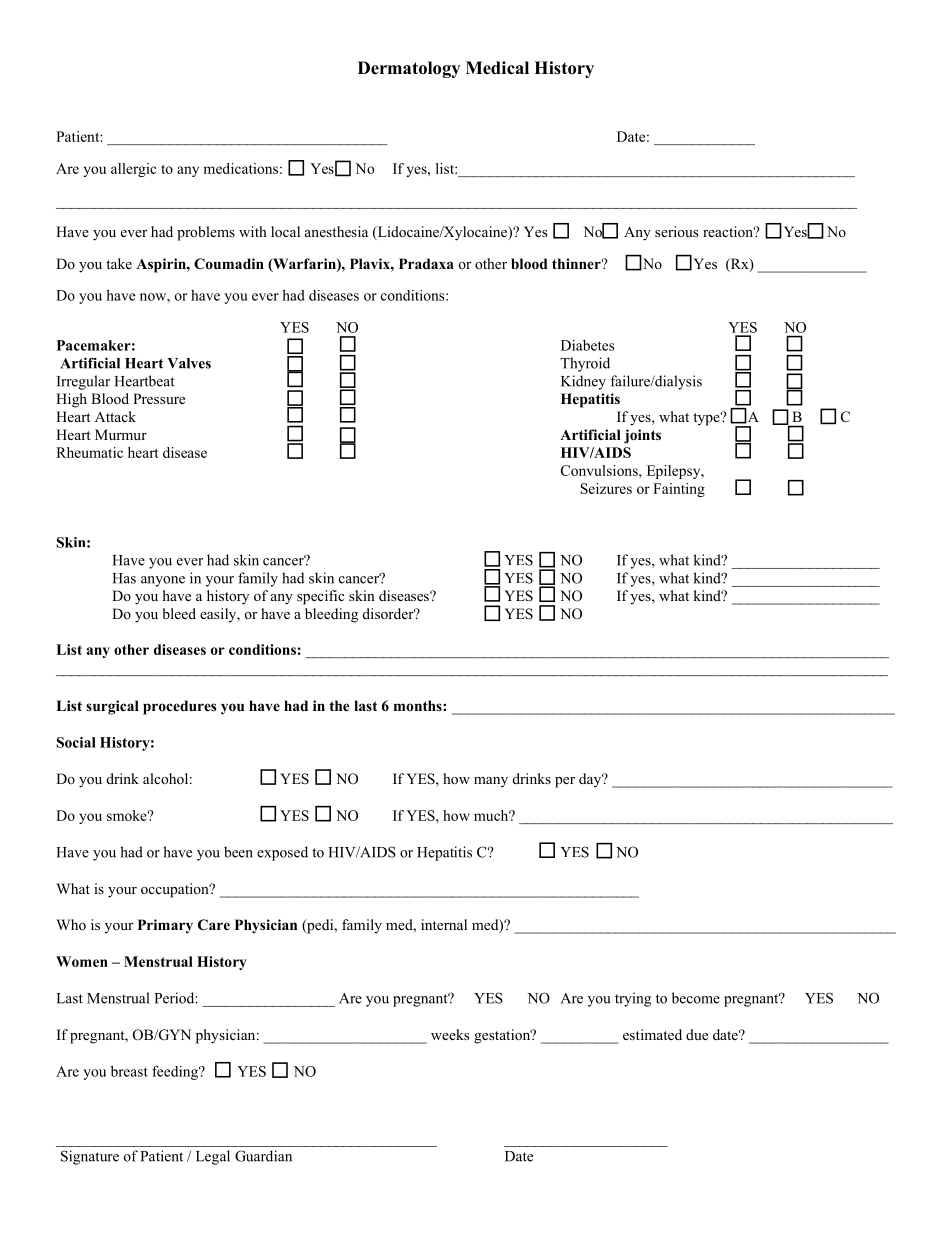 The width and height of the document is (952, 1233). What do you see at coordinates (497, 68) in the document?
I see `Medical` at bounding box center [497, 68].
